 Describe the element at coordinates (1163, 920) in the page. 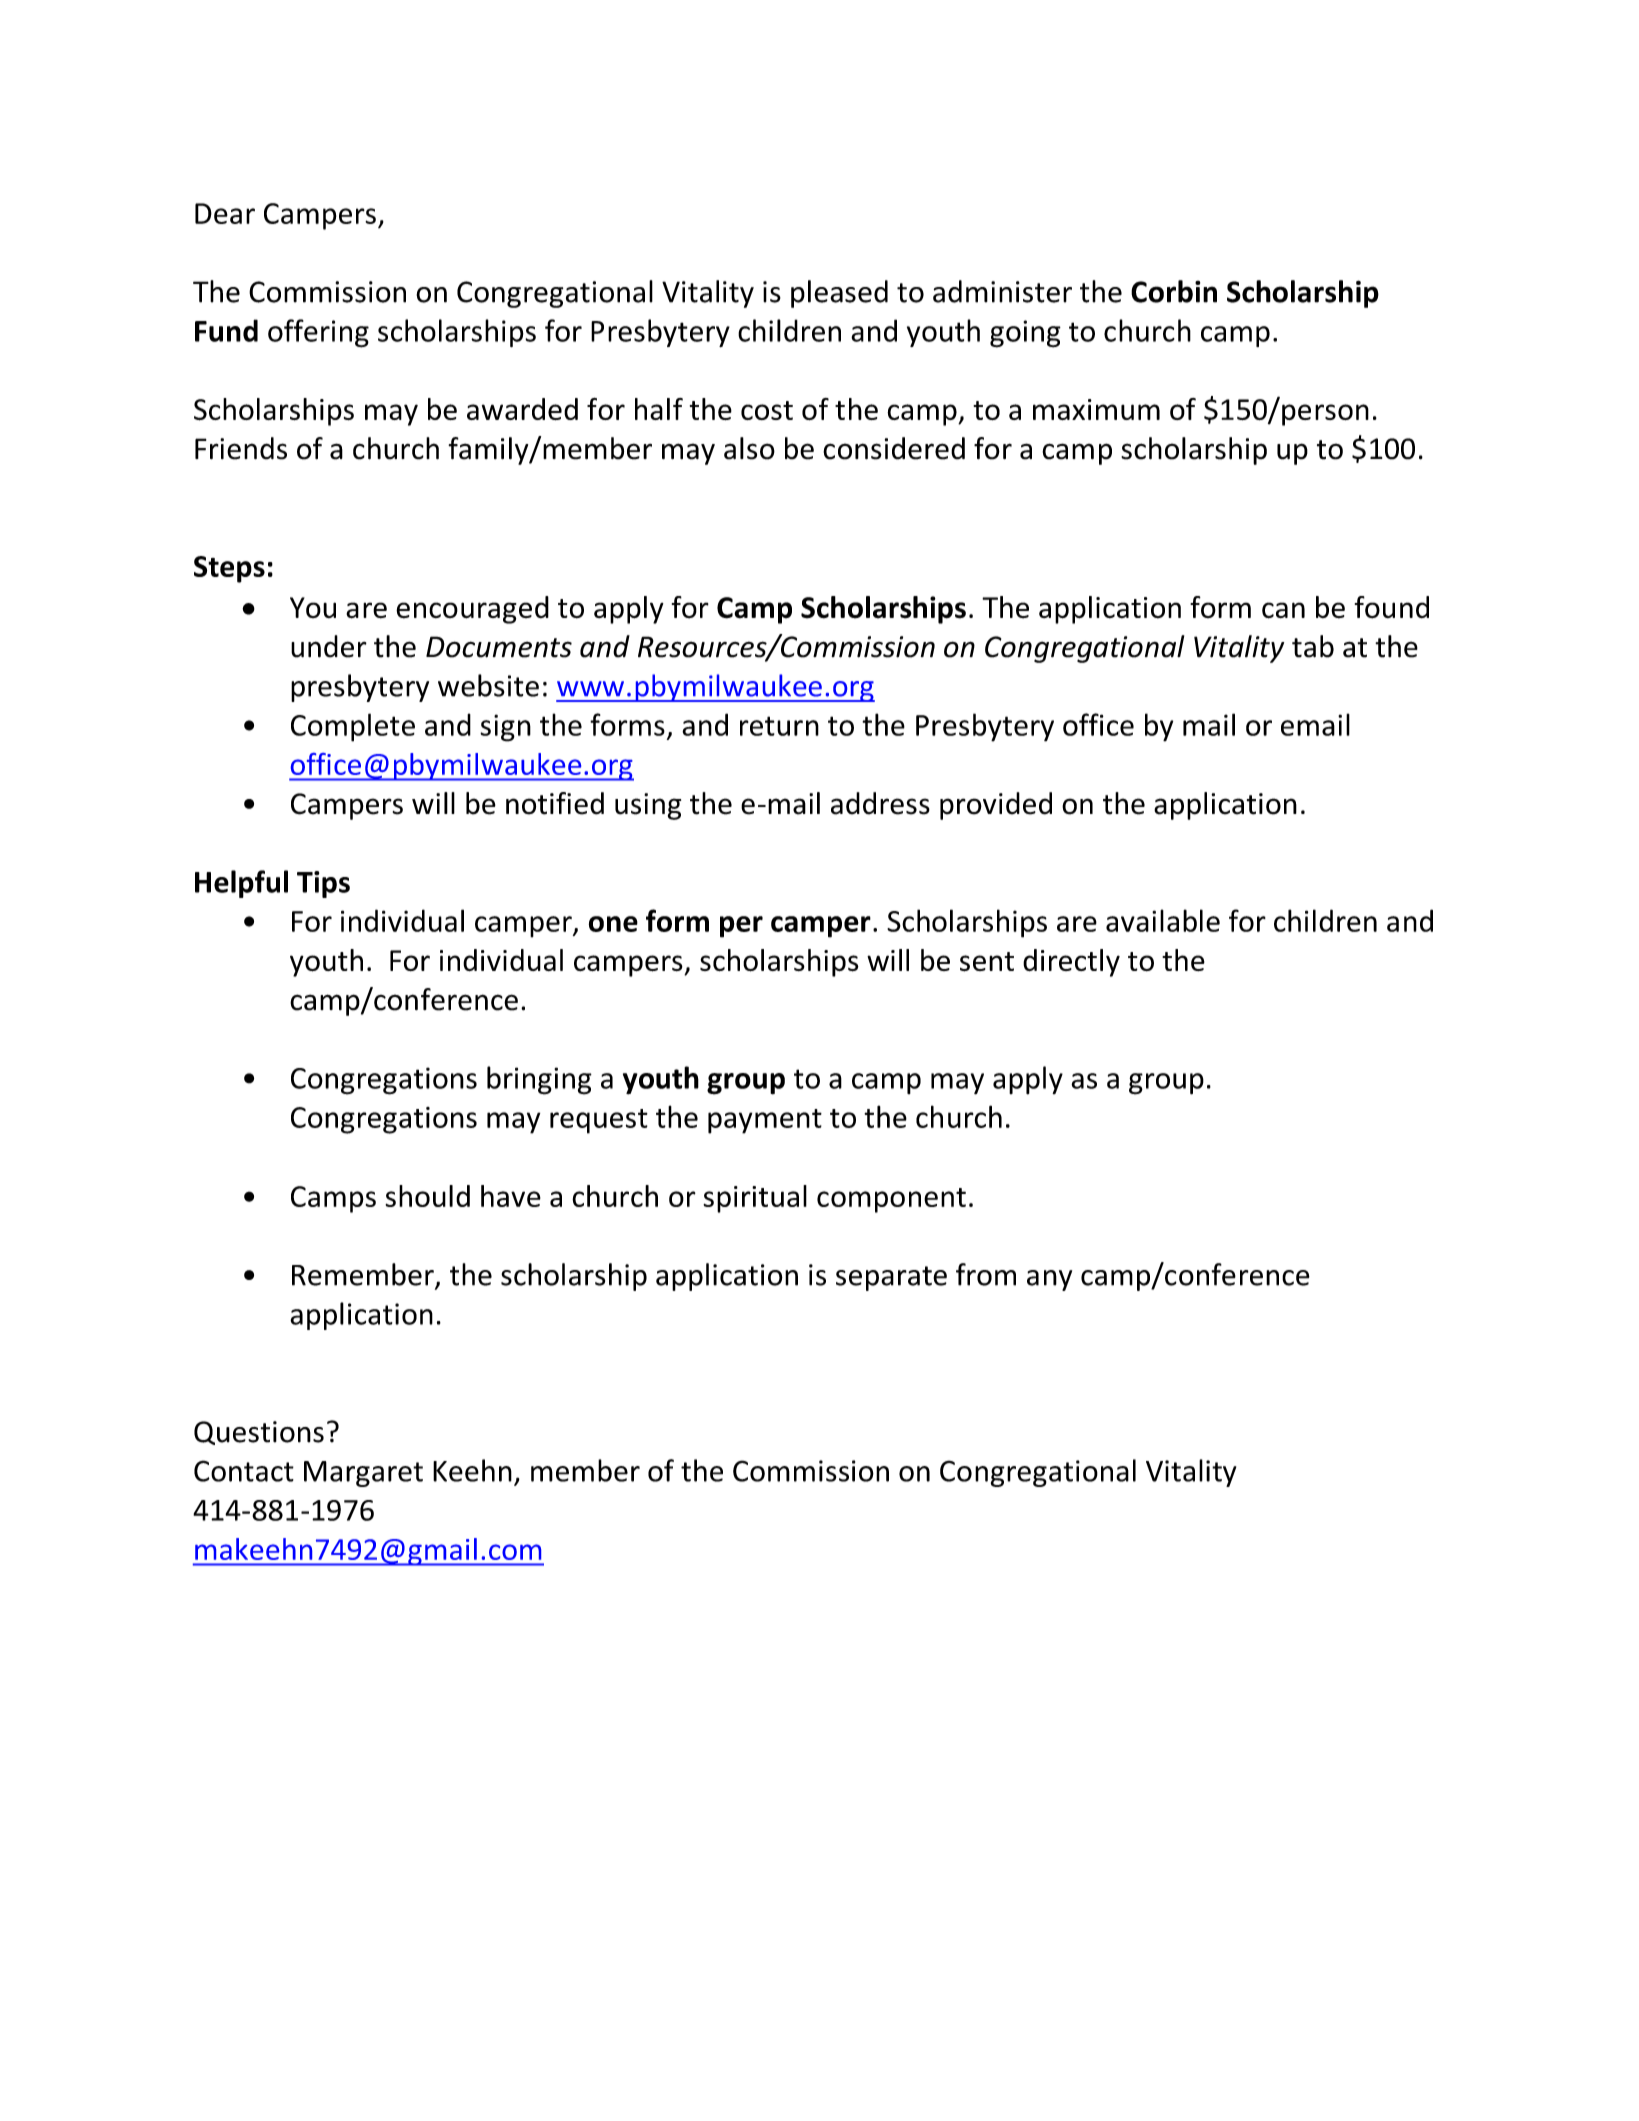

I see `available` at that location.
